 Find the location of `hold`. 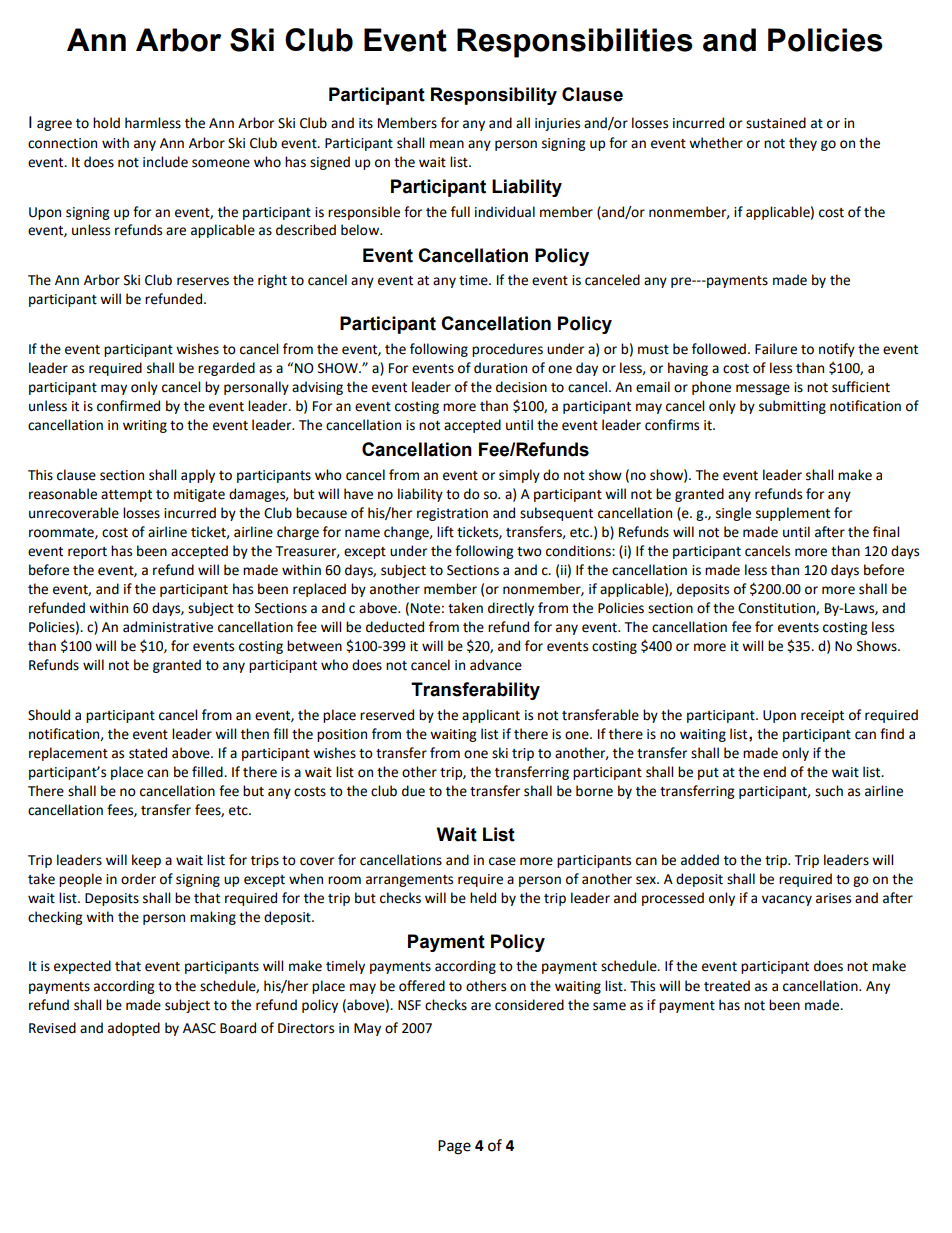

hold is located at coordinates (106, 123).
